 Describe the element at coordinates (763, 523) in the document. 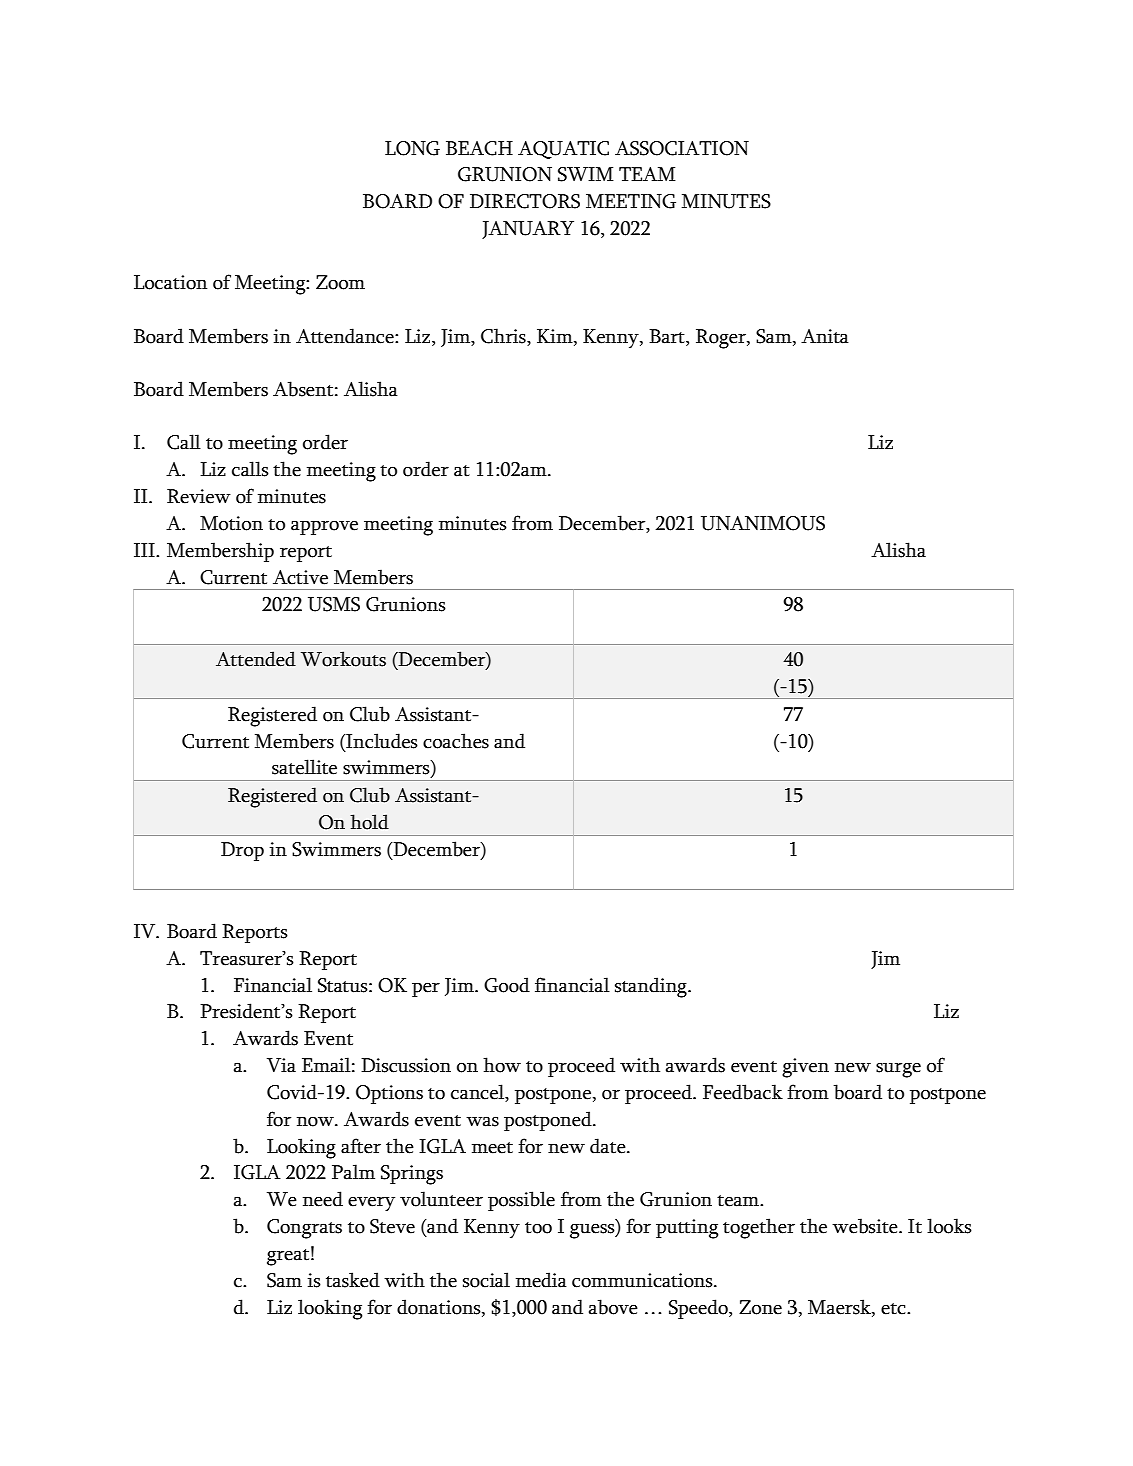

I see `UNANIMOUS` at that location.
